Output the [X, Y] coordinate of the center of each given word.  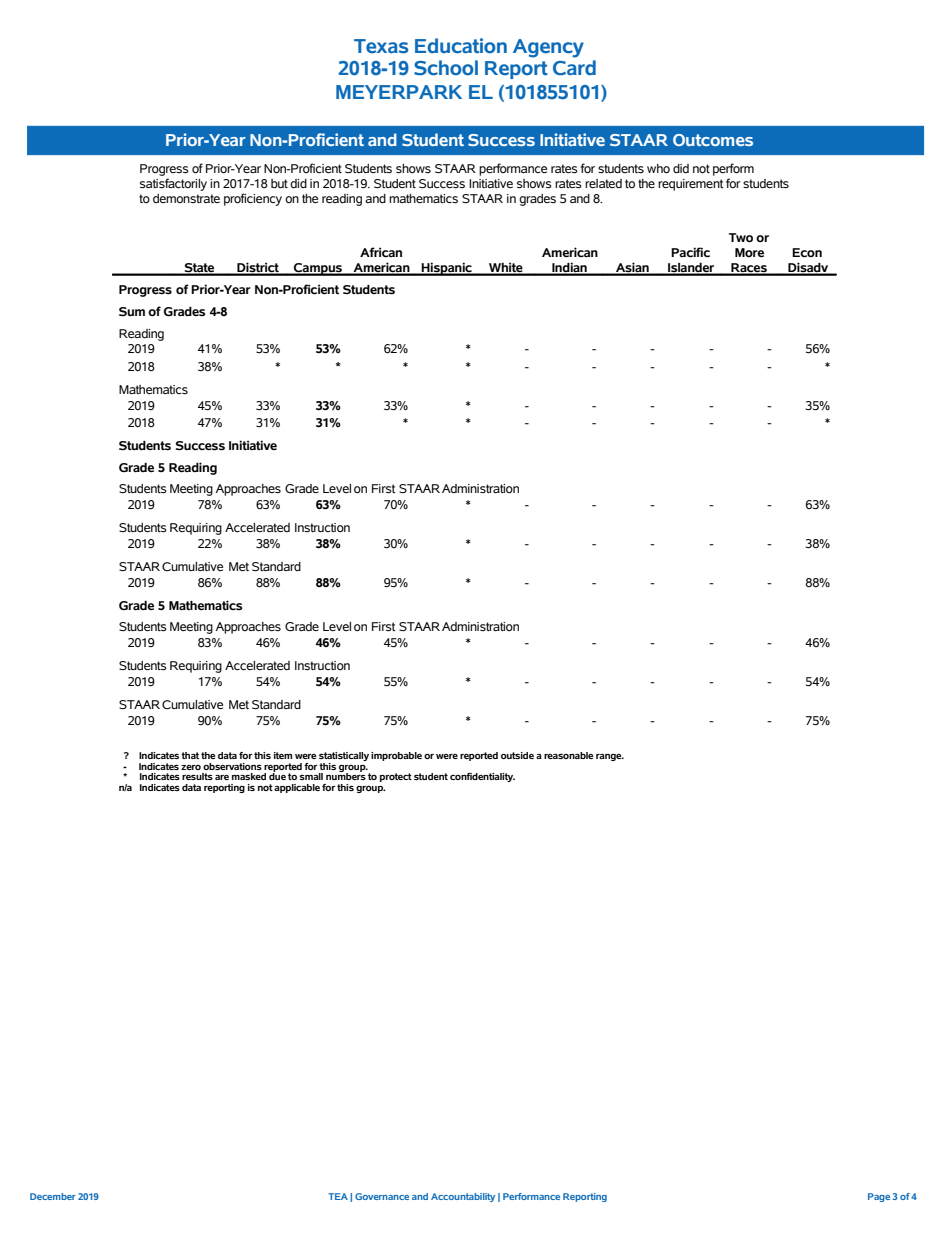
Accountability [463, 1197]
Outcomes [713, 140]
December [53, 1196]
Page [879, 1197]
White [506, 268]
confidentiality [482, 777]
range [610, 757]
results [197, 776]
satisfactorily [173, 184]
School [446, 68]
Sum [132, 311]
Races [749, 269]
